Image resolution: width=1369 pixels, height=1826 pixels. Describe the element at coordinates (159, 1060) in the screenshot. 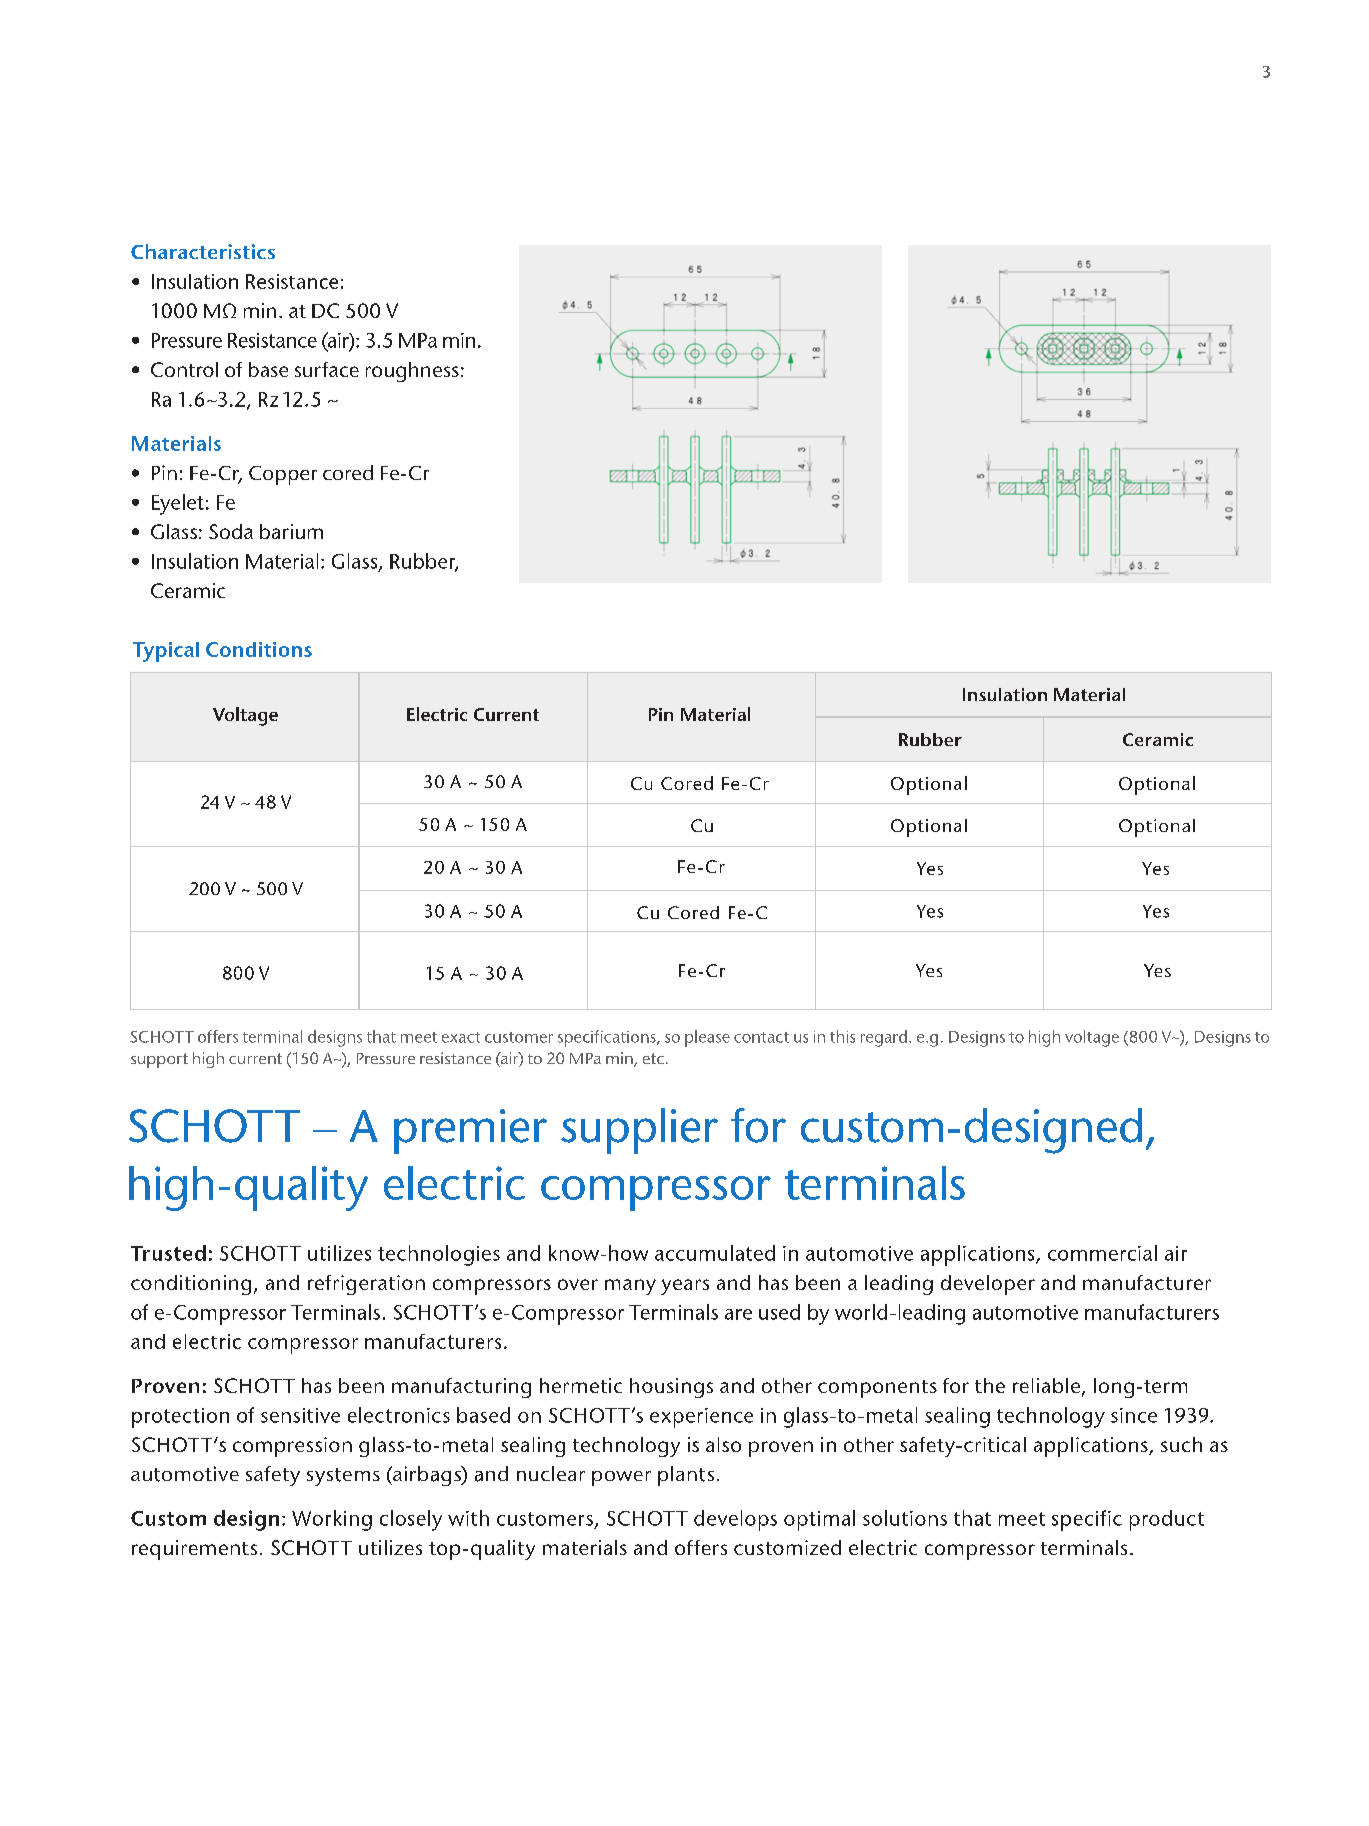

I see `support` at that location.
